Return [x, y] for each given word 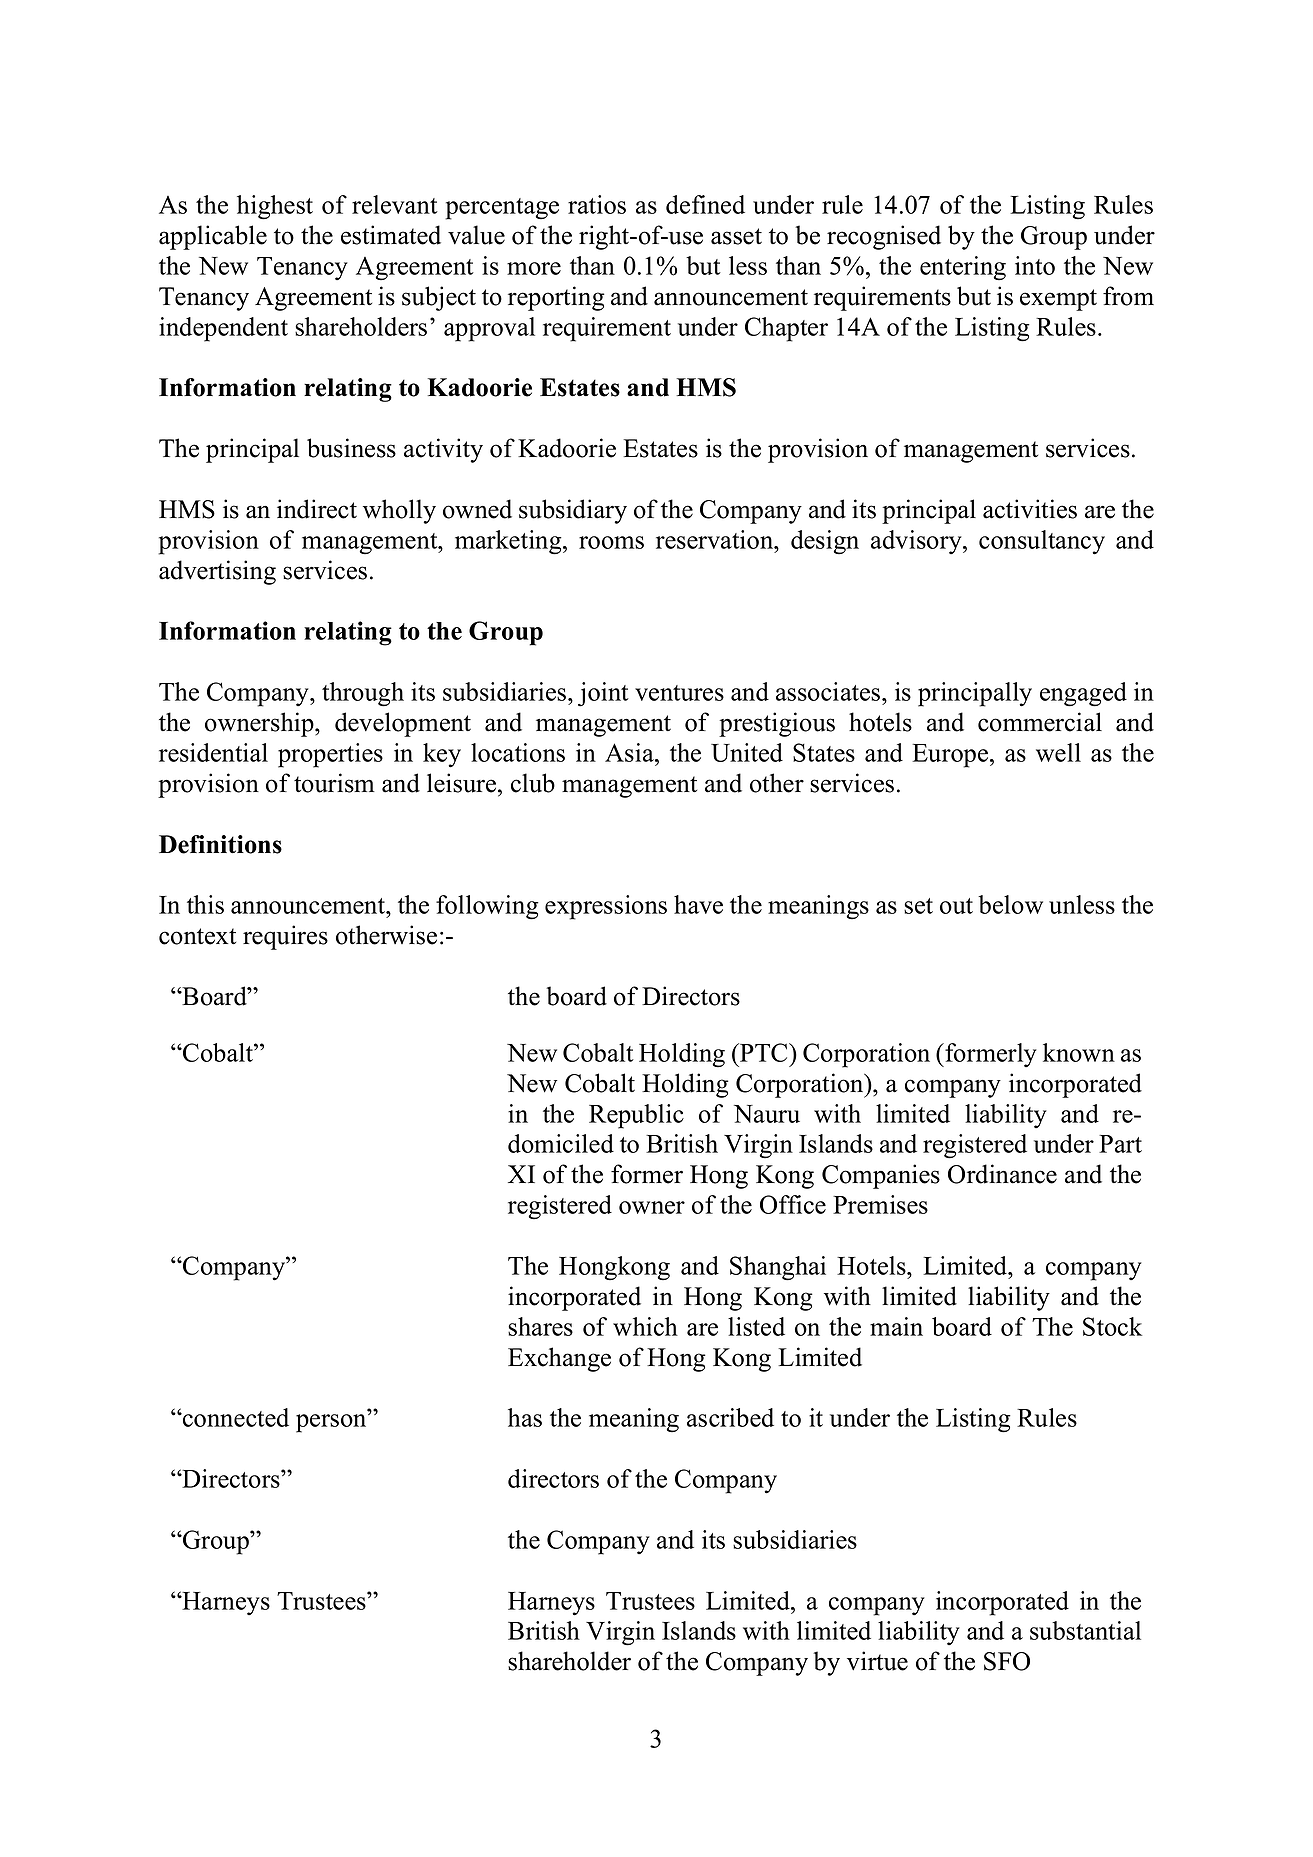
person [332, 1423]
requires [285, 937]
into [1035, 265]
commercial [1040, 722]
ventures [679, 693]
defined [705, 204]
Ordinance [1002, 1174]
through [363, 694]
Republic [636, 1116]
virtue [877, 1661]
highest [275, 207]
